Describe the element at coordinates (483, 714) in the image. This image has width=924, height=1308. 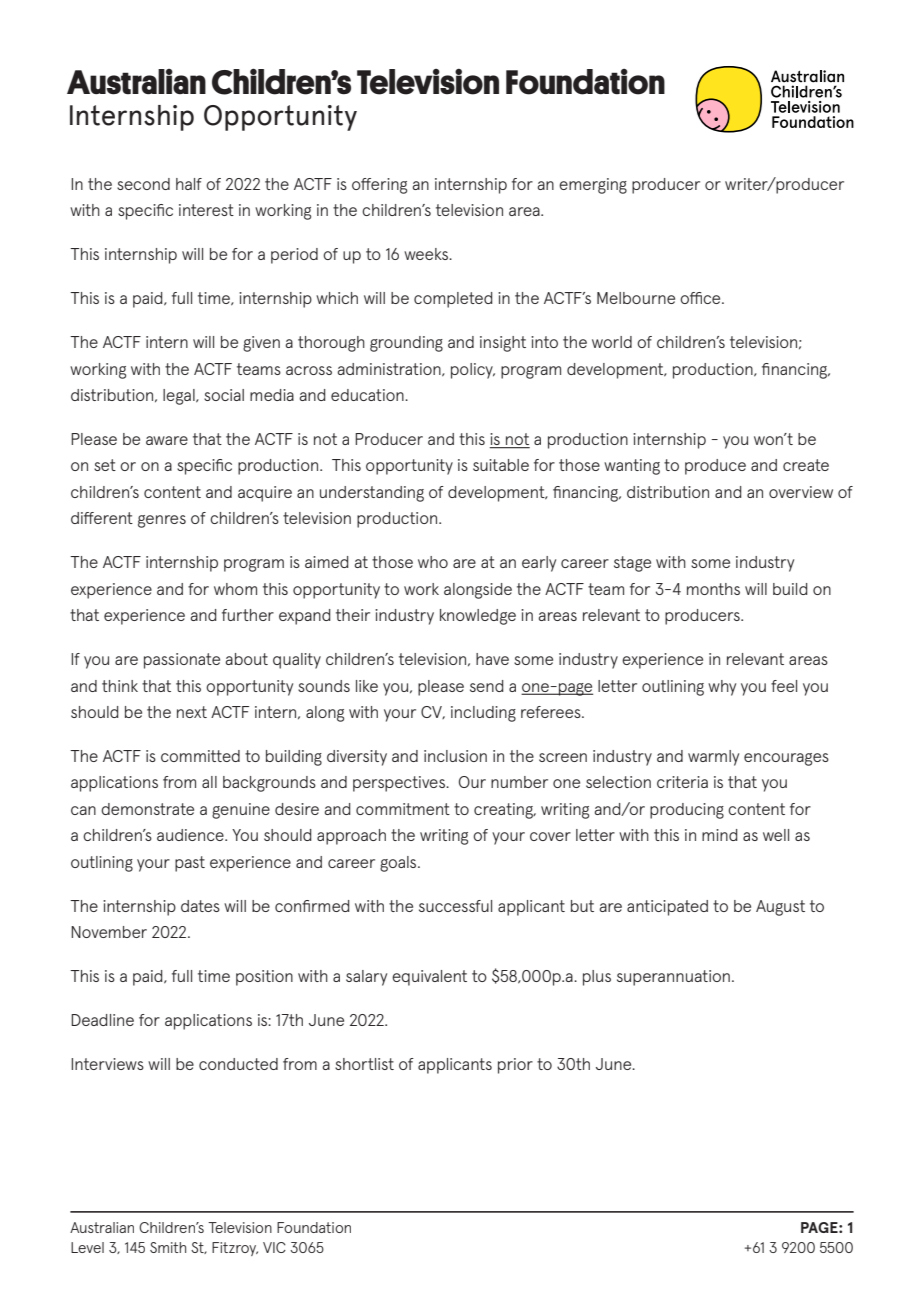
I see `including` at that location.
